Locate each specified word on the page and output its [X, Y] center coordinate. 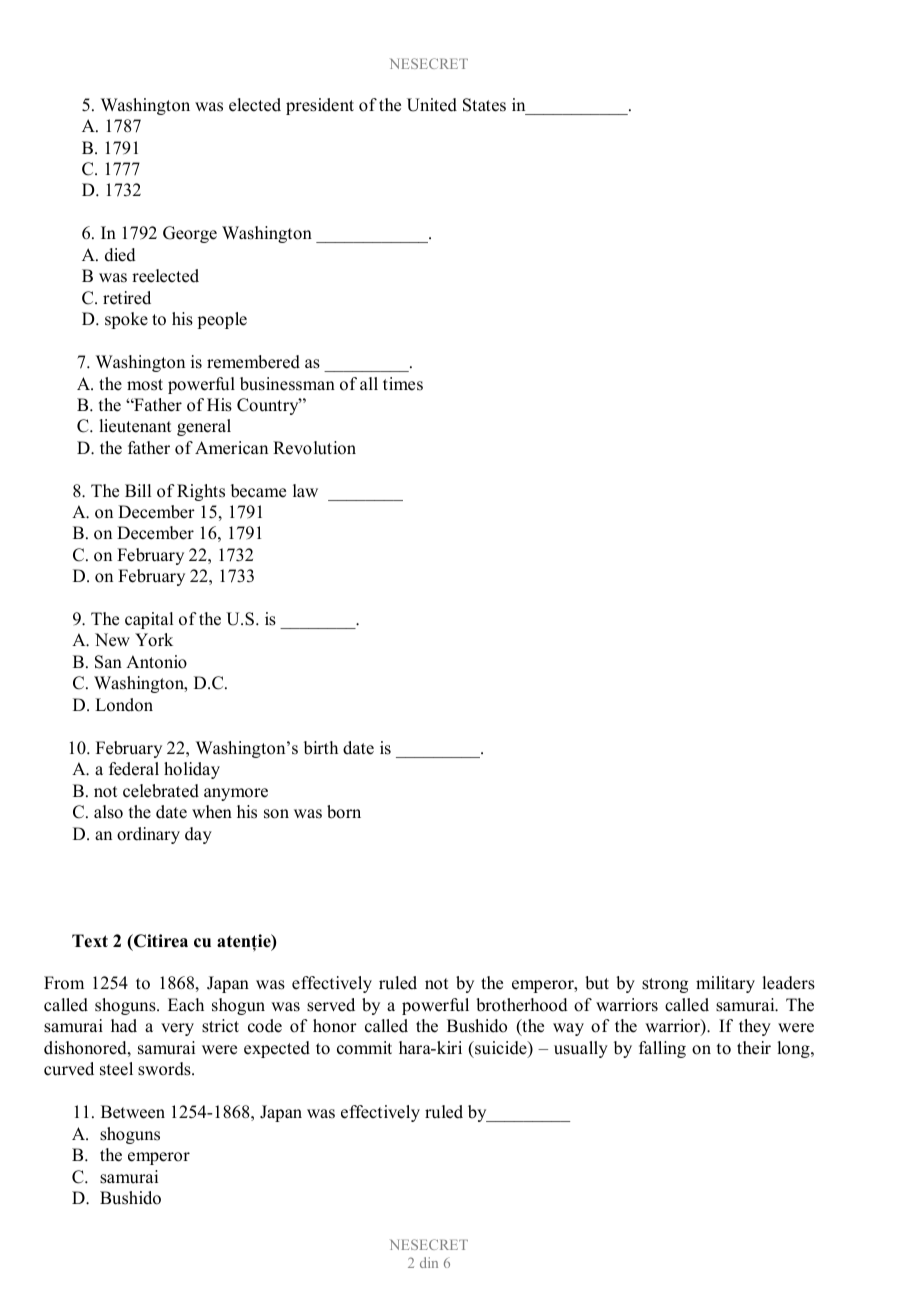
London [124, 705]
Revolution [314, 448]
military [725, 984]
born [344, 812]
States [484, 105]
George [190, 234]
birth [321, 748]
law [305, 490]
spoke [126, 320]
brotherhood [522, 1005]
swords [165, 1069]
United [432, 105]
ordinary [148, 835]
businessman [287, 384]
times [403, 384]
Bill [138, 490]
